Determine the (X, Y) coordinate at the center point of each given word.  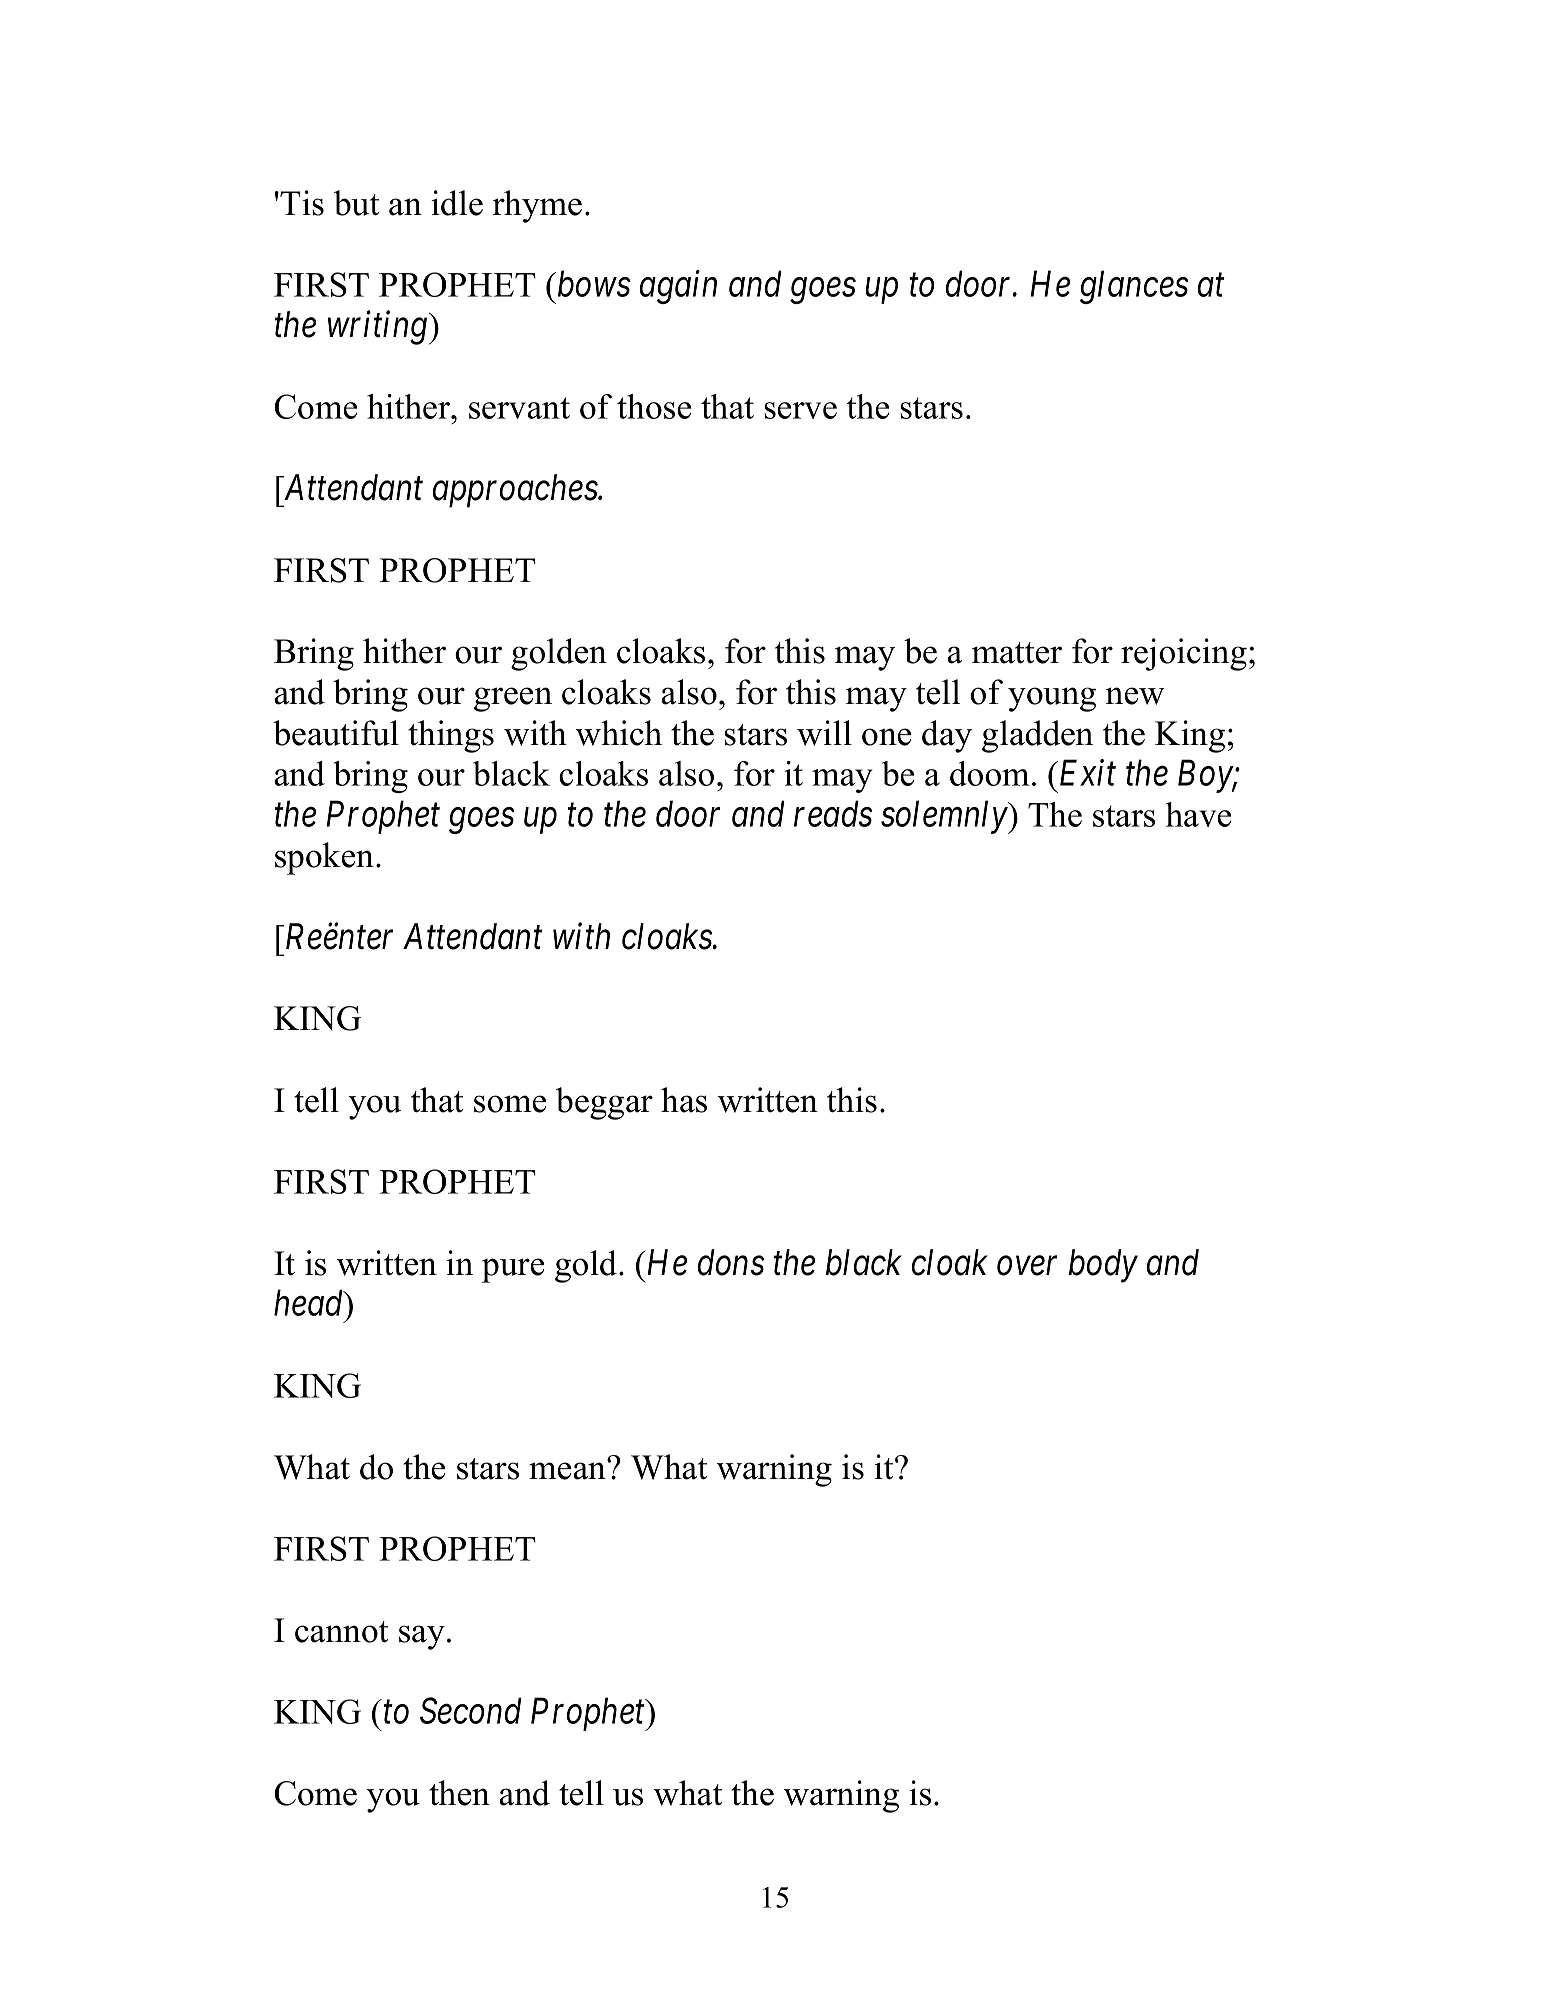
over (1027, 1266)
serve (800, 410)
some (510, 1104)
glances (1134, 287)
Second (471, 1710)
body (1103, 1266)
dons (731, 1262)
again (678, 287)
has (684, 1100)
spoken (324, 858)
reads (833, 813)
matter (1017, 653)
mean (568, 1470)
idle (457, 203)
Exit (1086, 773)
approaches (516, 491)
